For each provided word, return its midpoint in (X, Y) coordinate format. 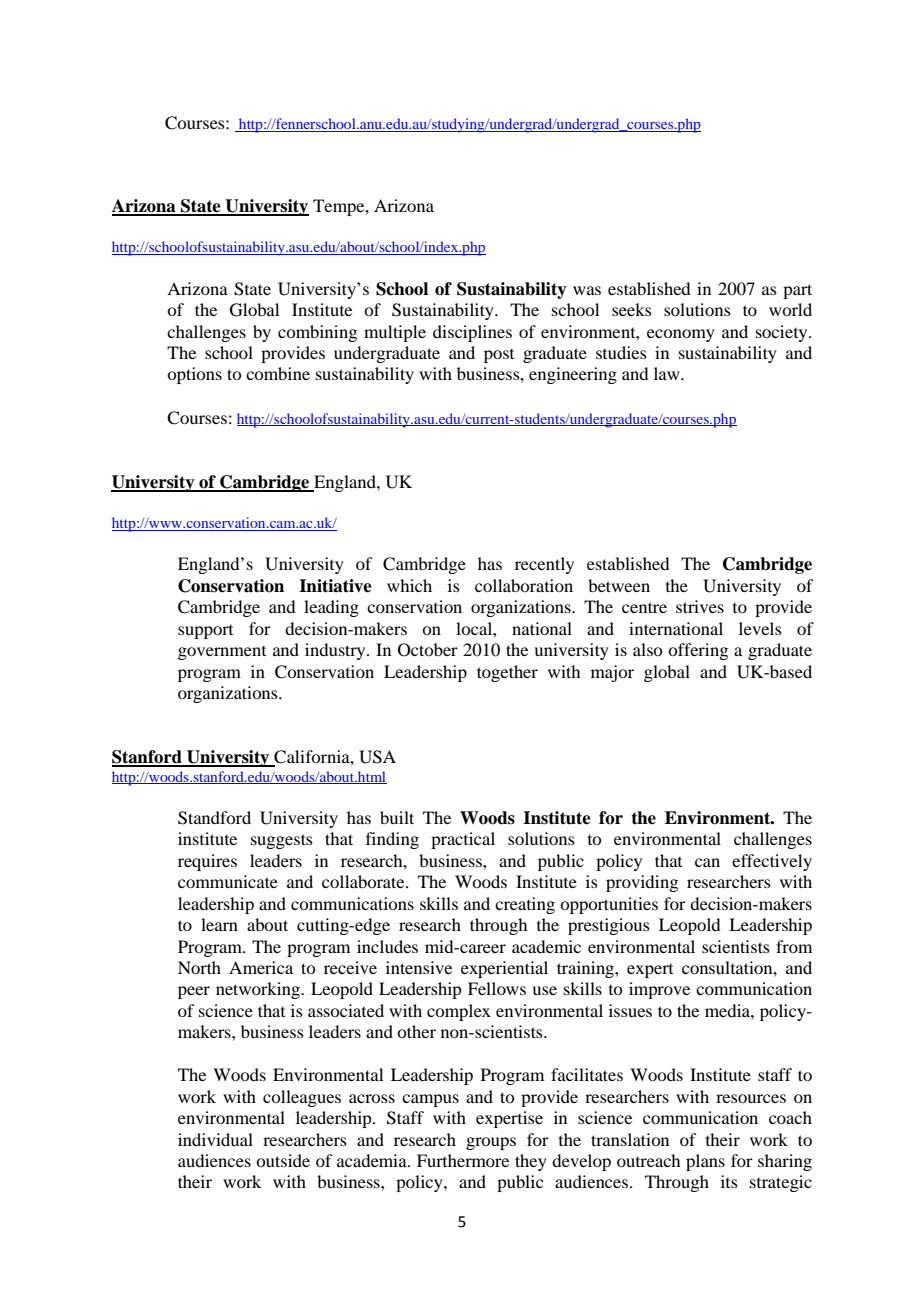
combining (317, 333)
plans (705, 1162)
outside (283, 1160)
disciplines (472, 333)
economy (681, 335)
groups (491, 1143)
